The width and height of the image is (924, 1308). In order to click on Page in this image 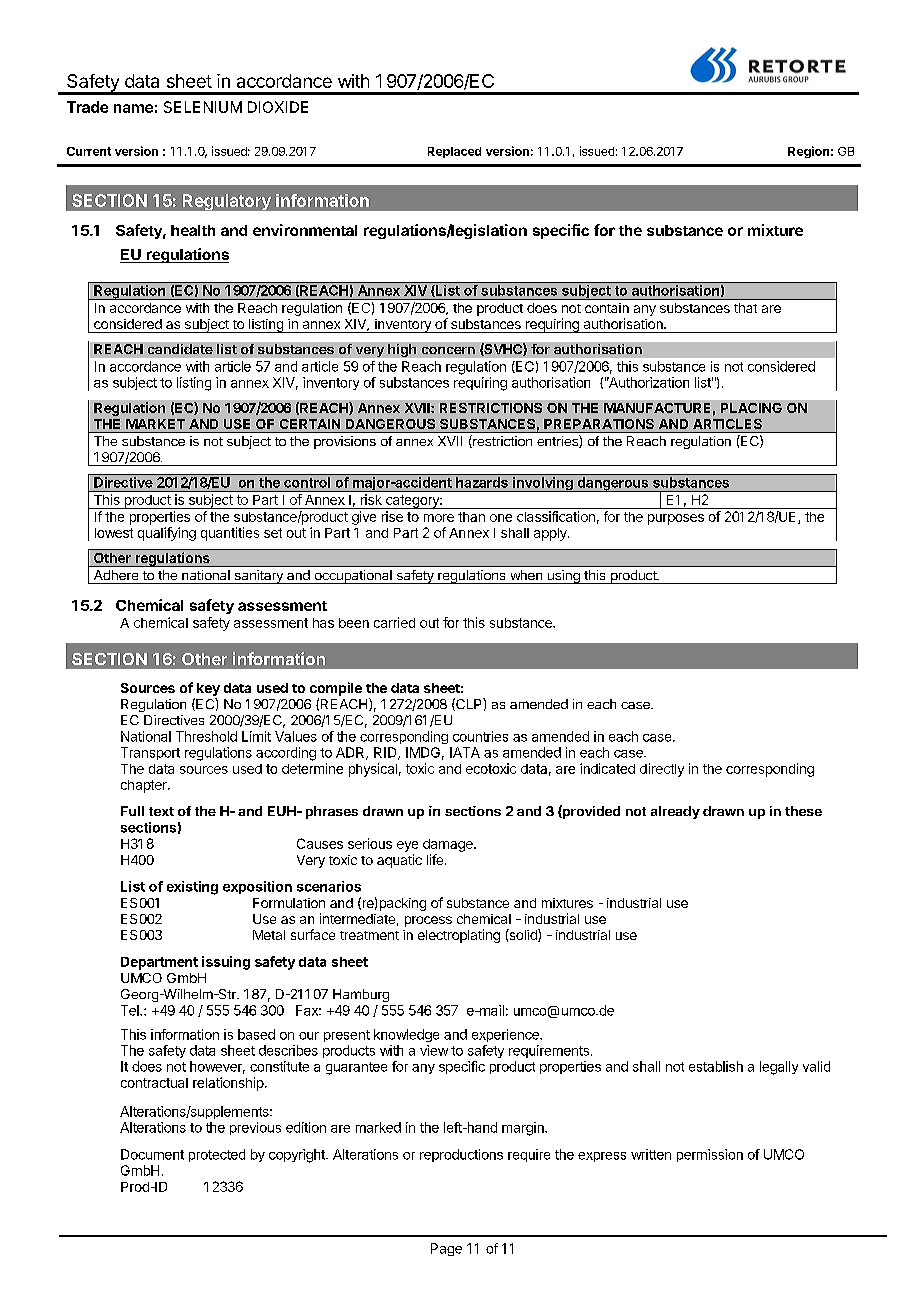, I will do `click(446, 1249)`.
